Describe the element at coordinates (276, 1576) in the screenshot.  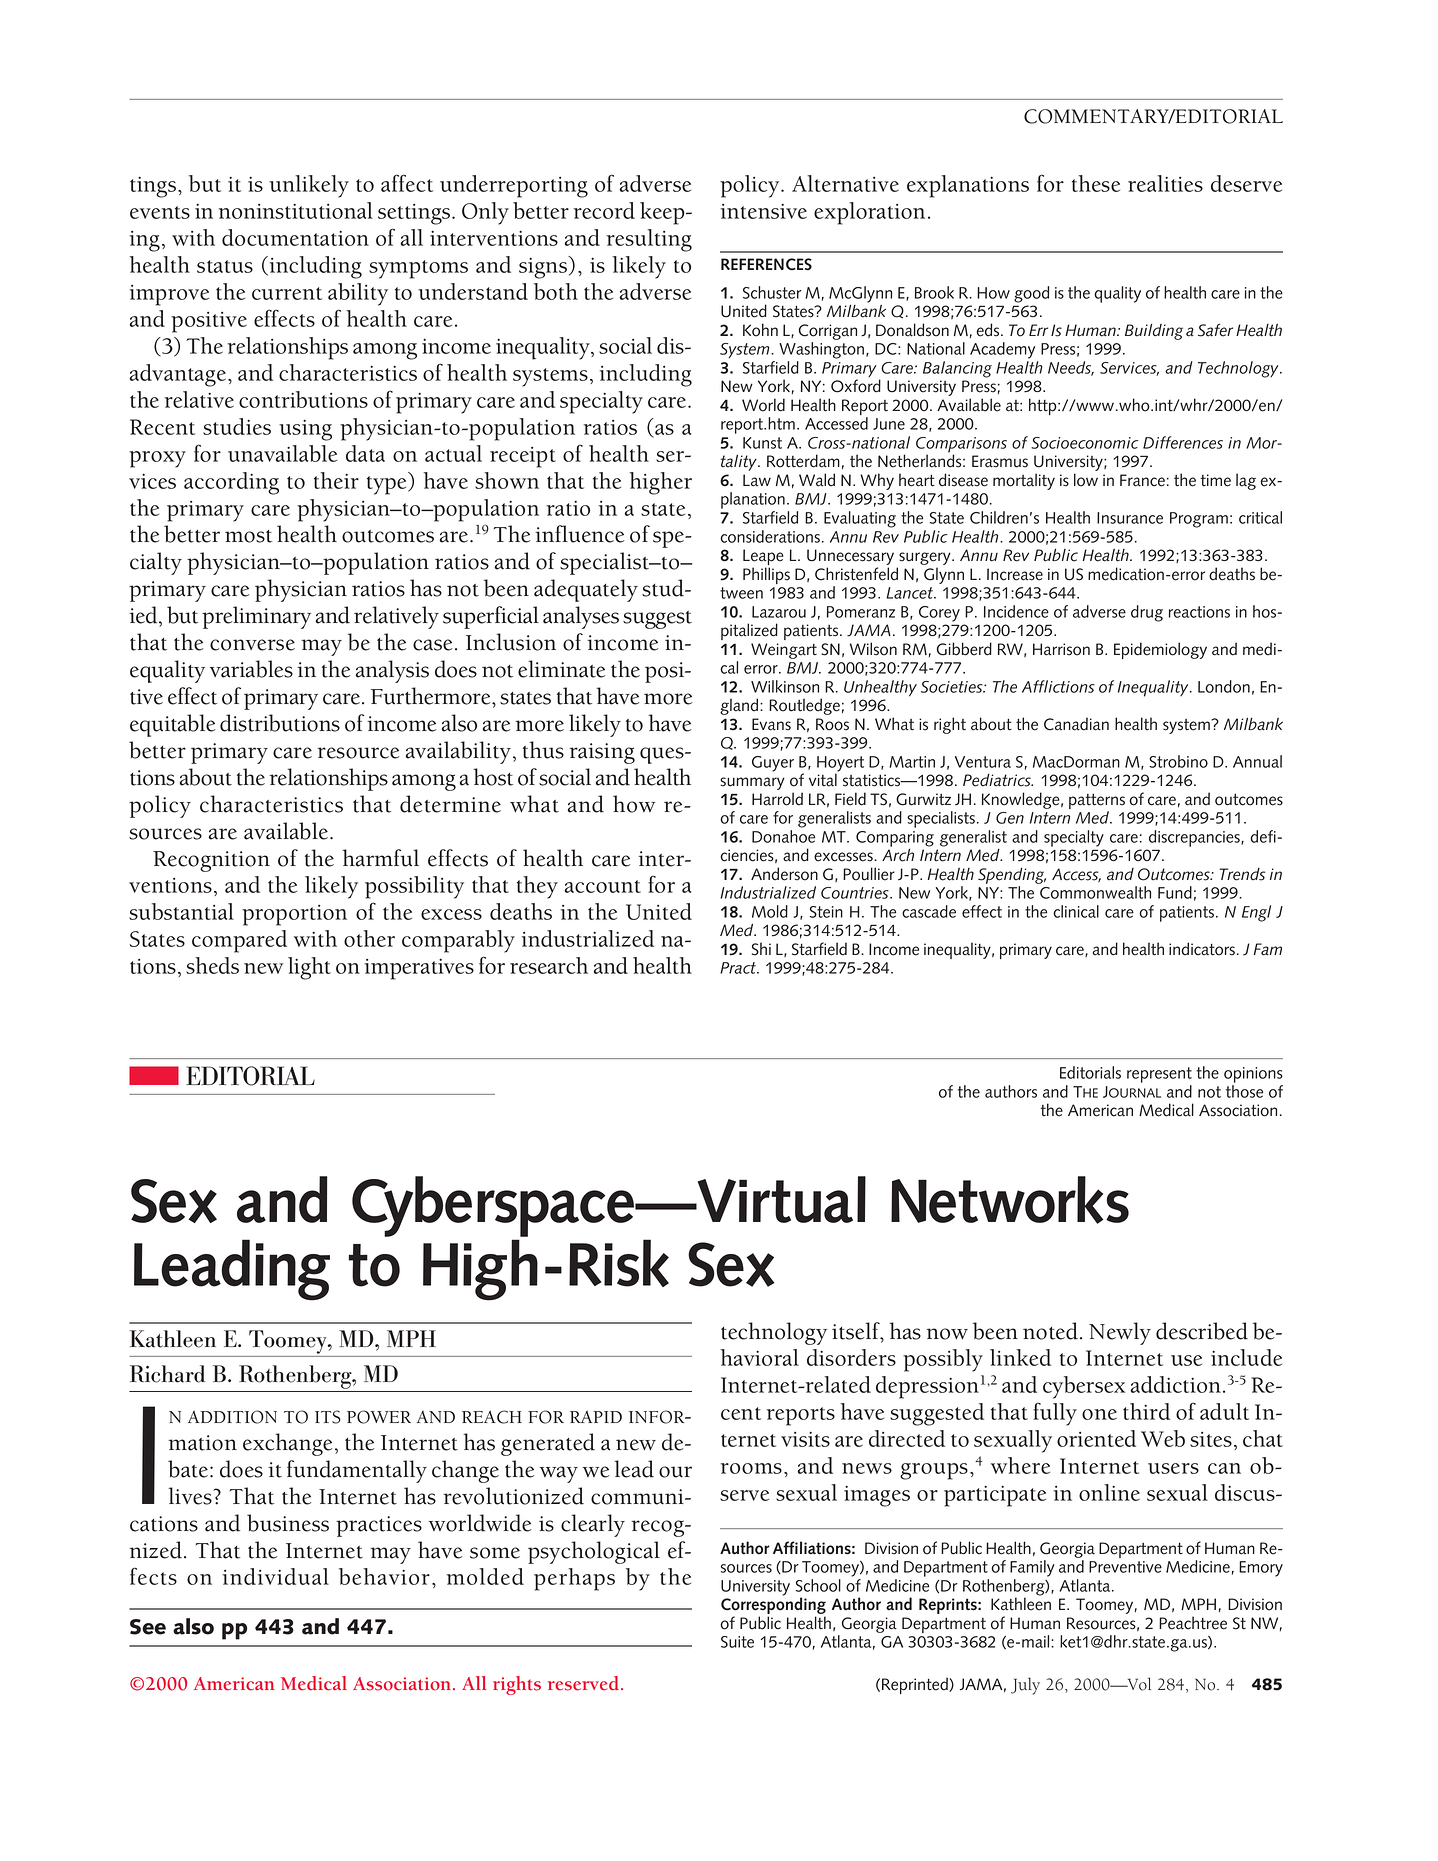
I see `individual` at that location.
